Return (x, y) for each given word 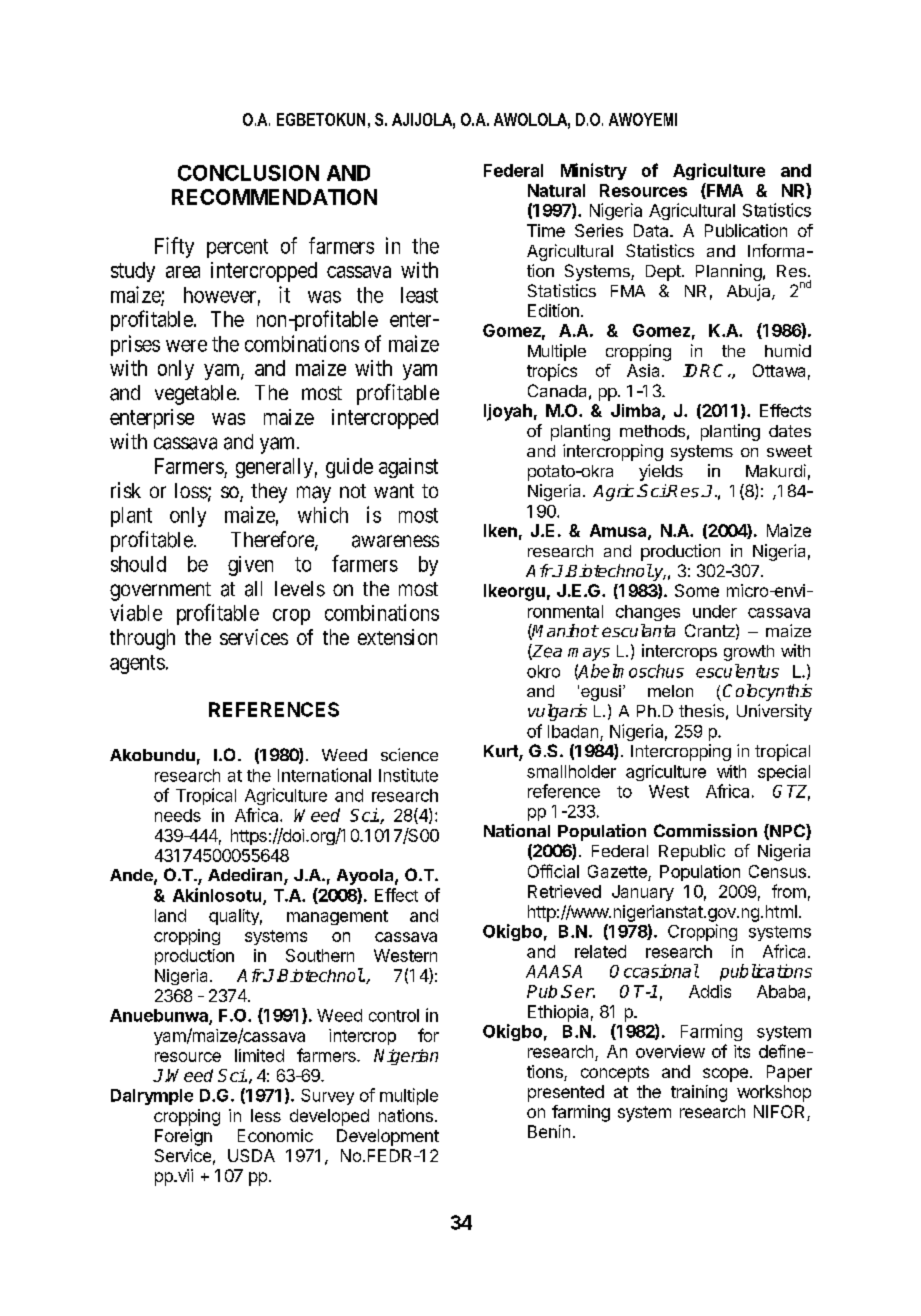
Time (546, 230)
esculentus (737, 671)
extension (397, 637)
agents (137, 664)
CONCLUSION (248, 173)
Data (652, 230)
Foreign (183, 1137)
